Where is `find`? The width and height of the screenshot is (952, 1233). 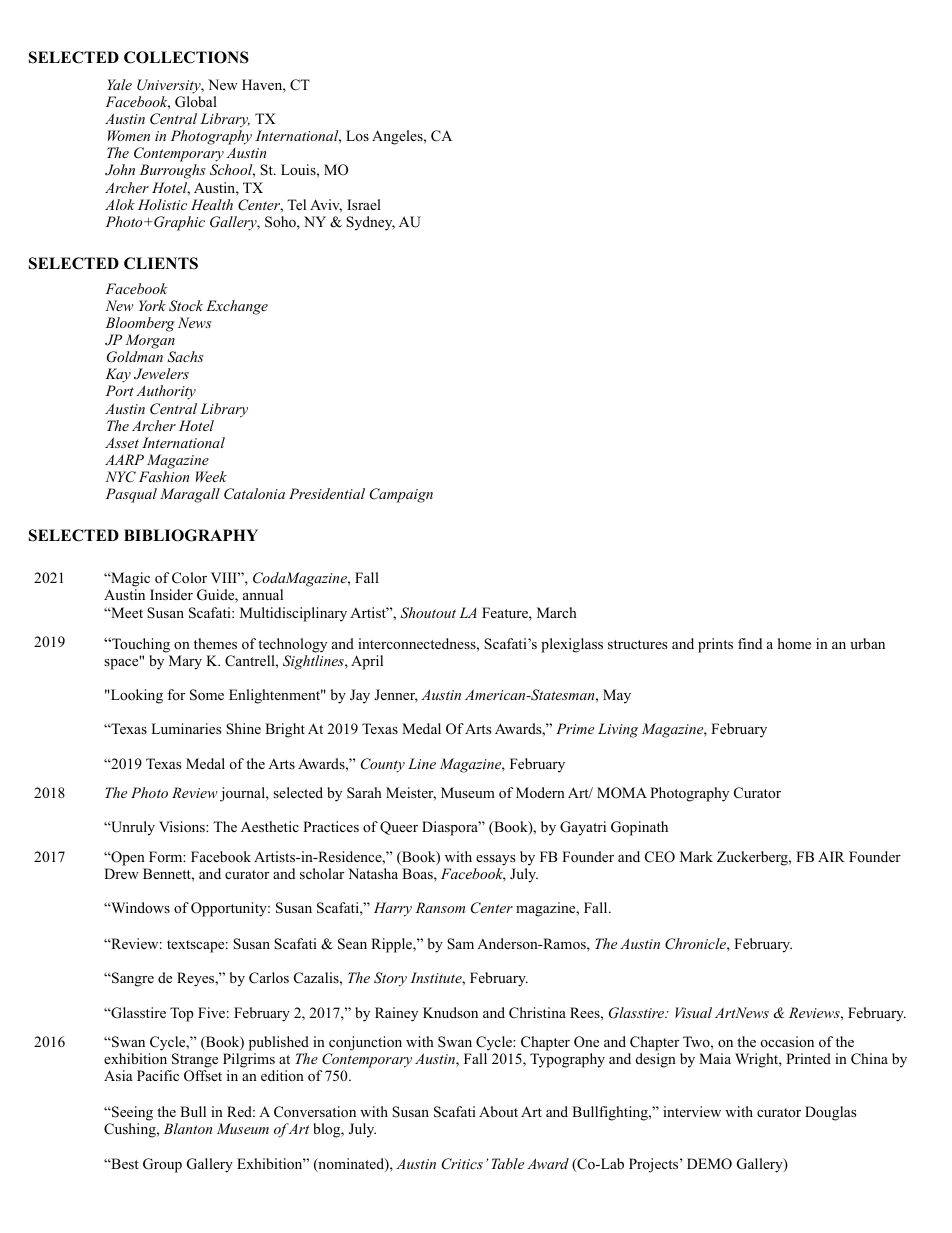 find is located at coordinates (750, 643).
